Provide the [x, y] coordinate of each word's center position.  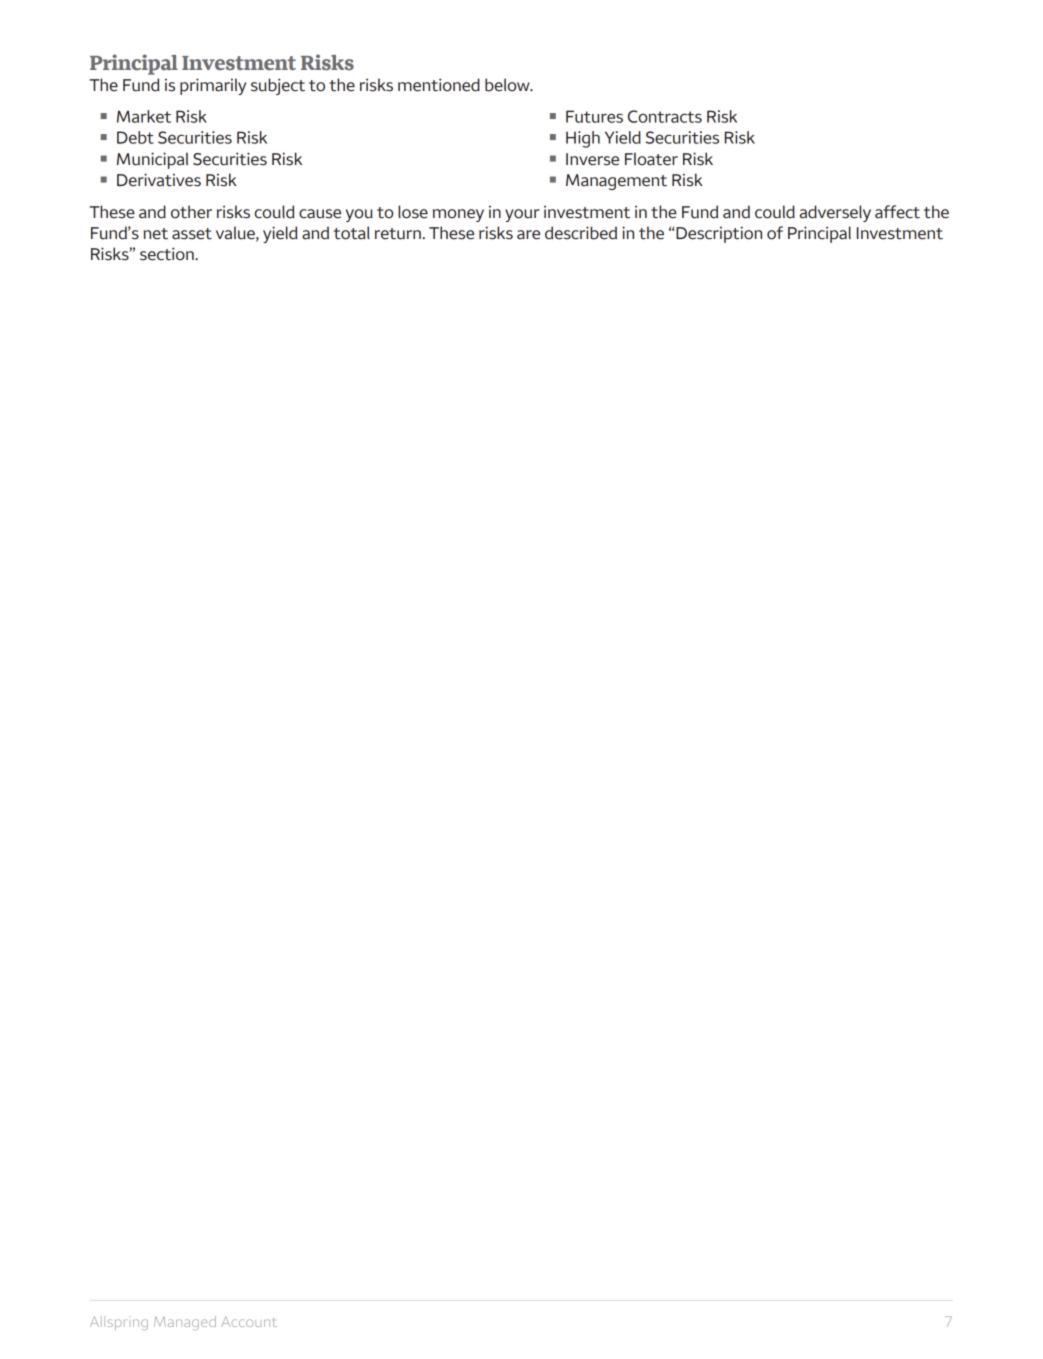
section [168, 254]
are [528, 235]
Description [719, 234]
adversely [835, 213]
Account [249, 1322]
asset [192, 234]
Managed [185, 1323]
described [581, 233]
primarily [213, 86]
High [583, 139]
